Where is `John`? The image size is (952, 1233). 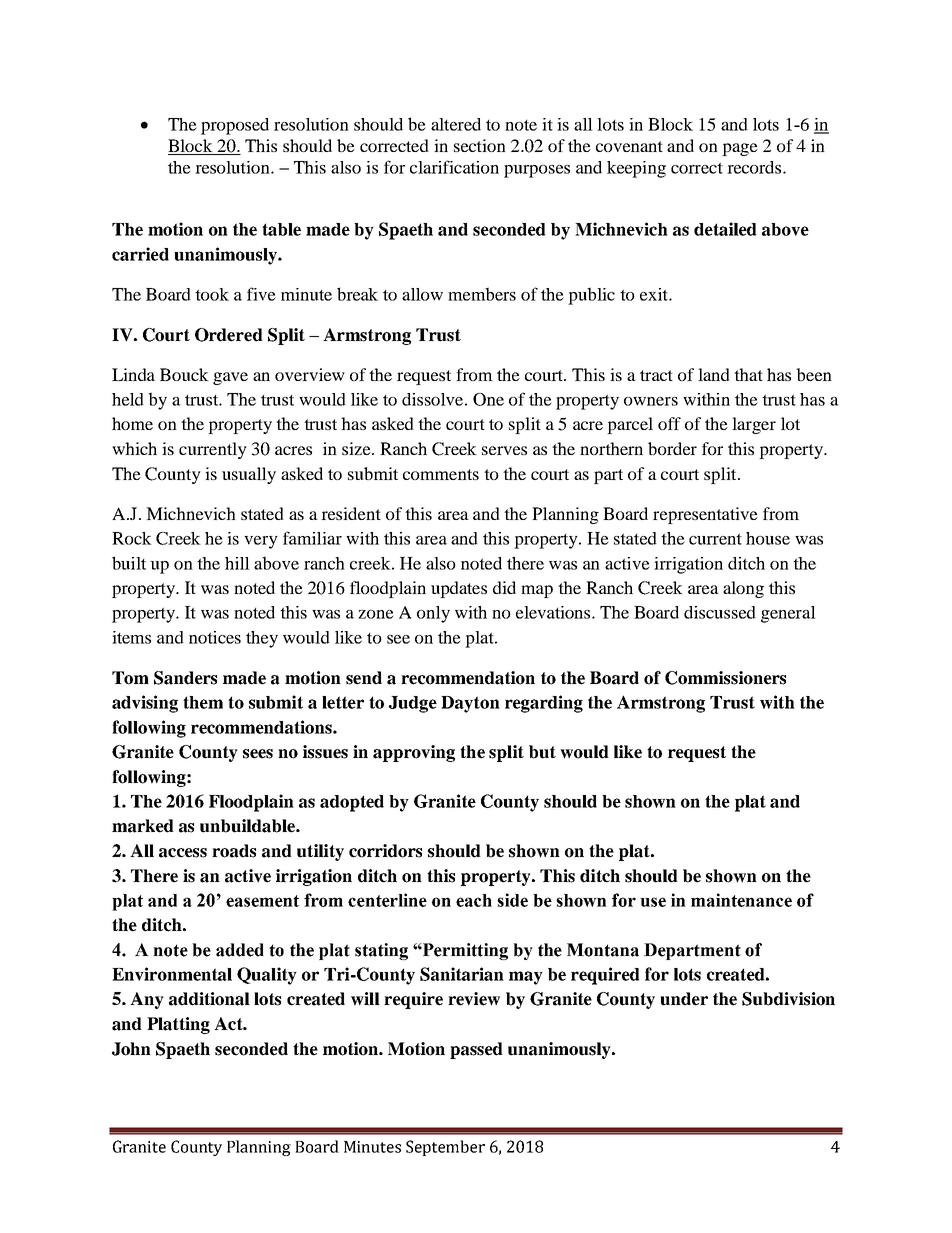
John is located at coordinates (131, 1049).
